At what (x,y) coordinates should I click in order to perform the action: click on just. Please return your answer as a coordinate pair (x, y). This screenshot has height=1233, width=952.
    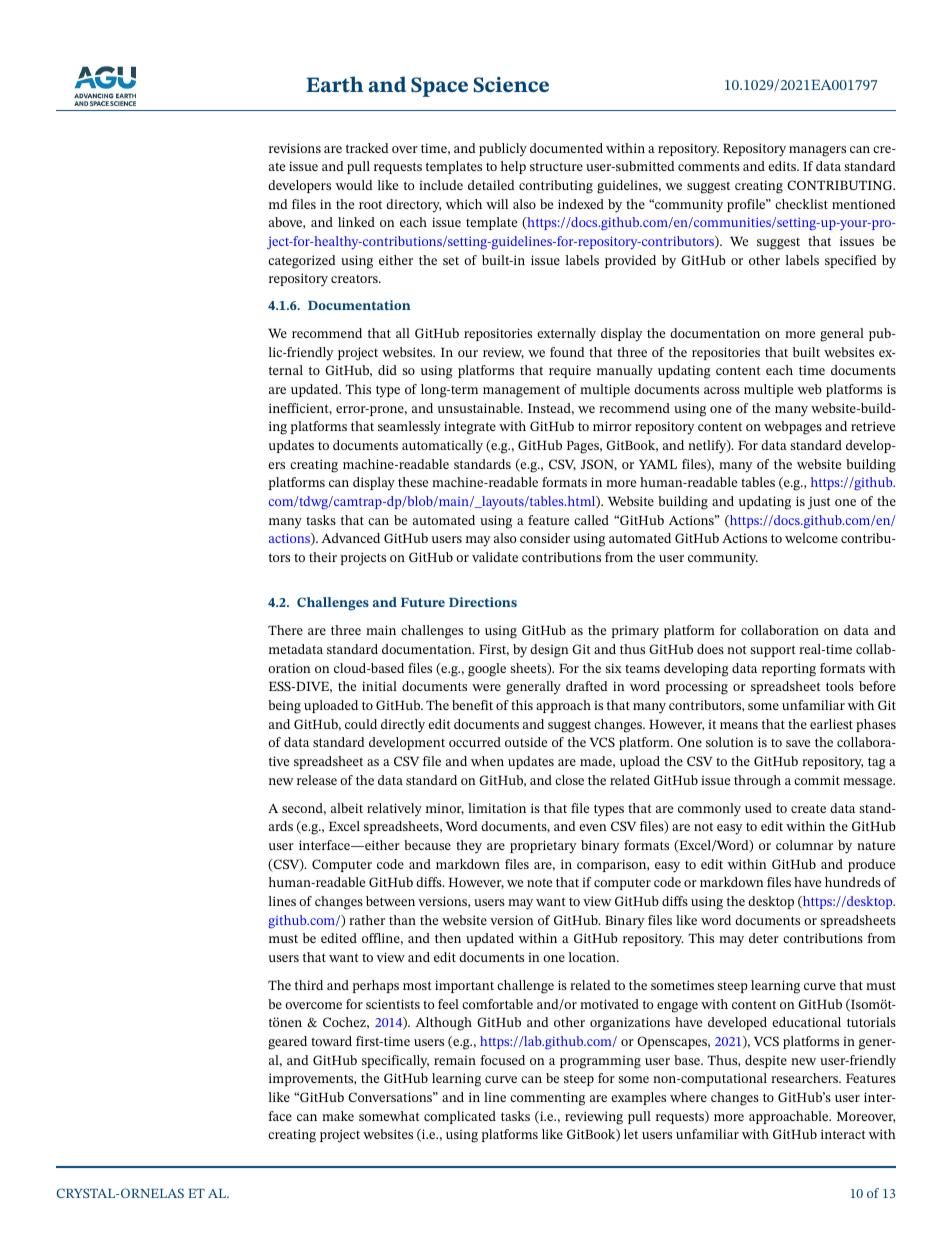
    Looking at the image, I should click on (819, 503).
